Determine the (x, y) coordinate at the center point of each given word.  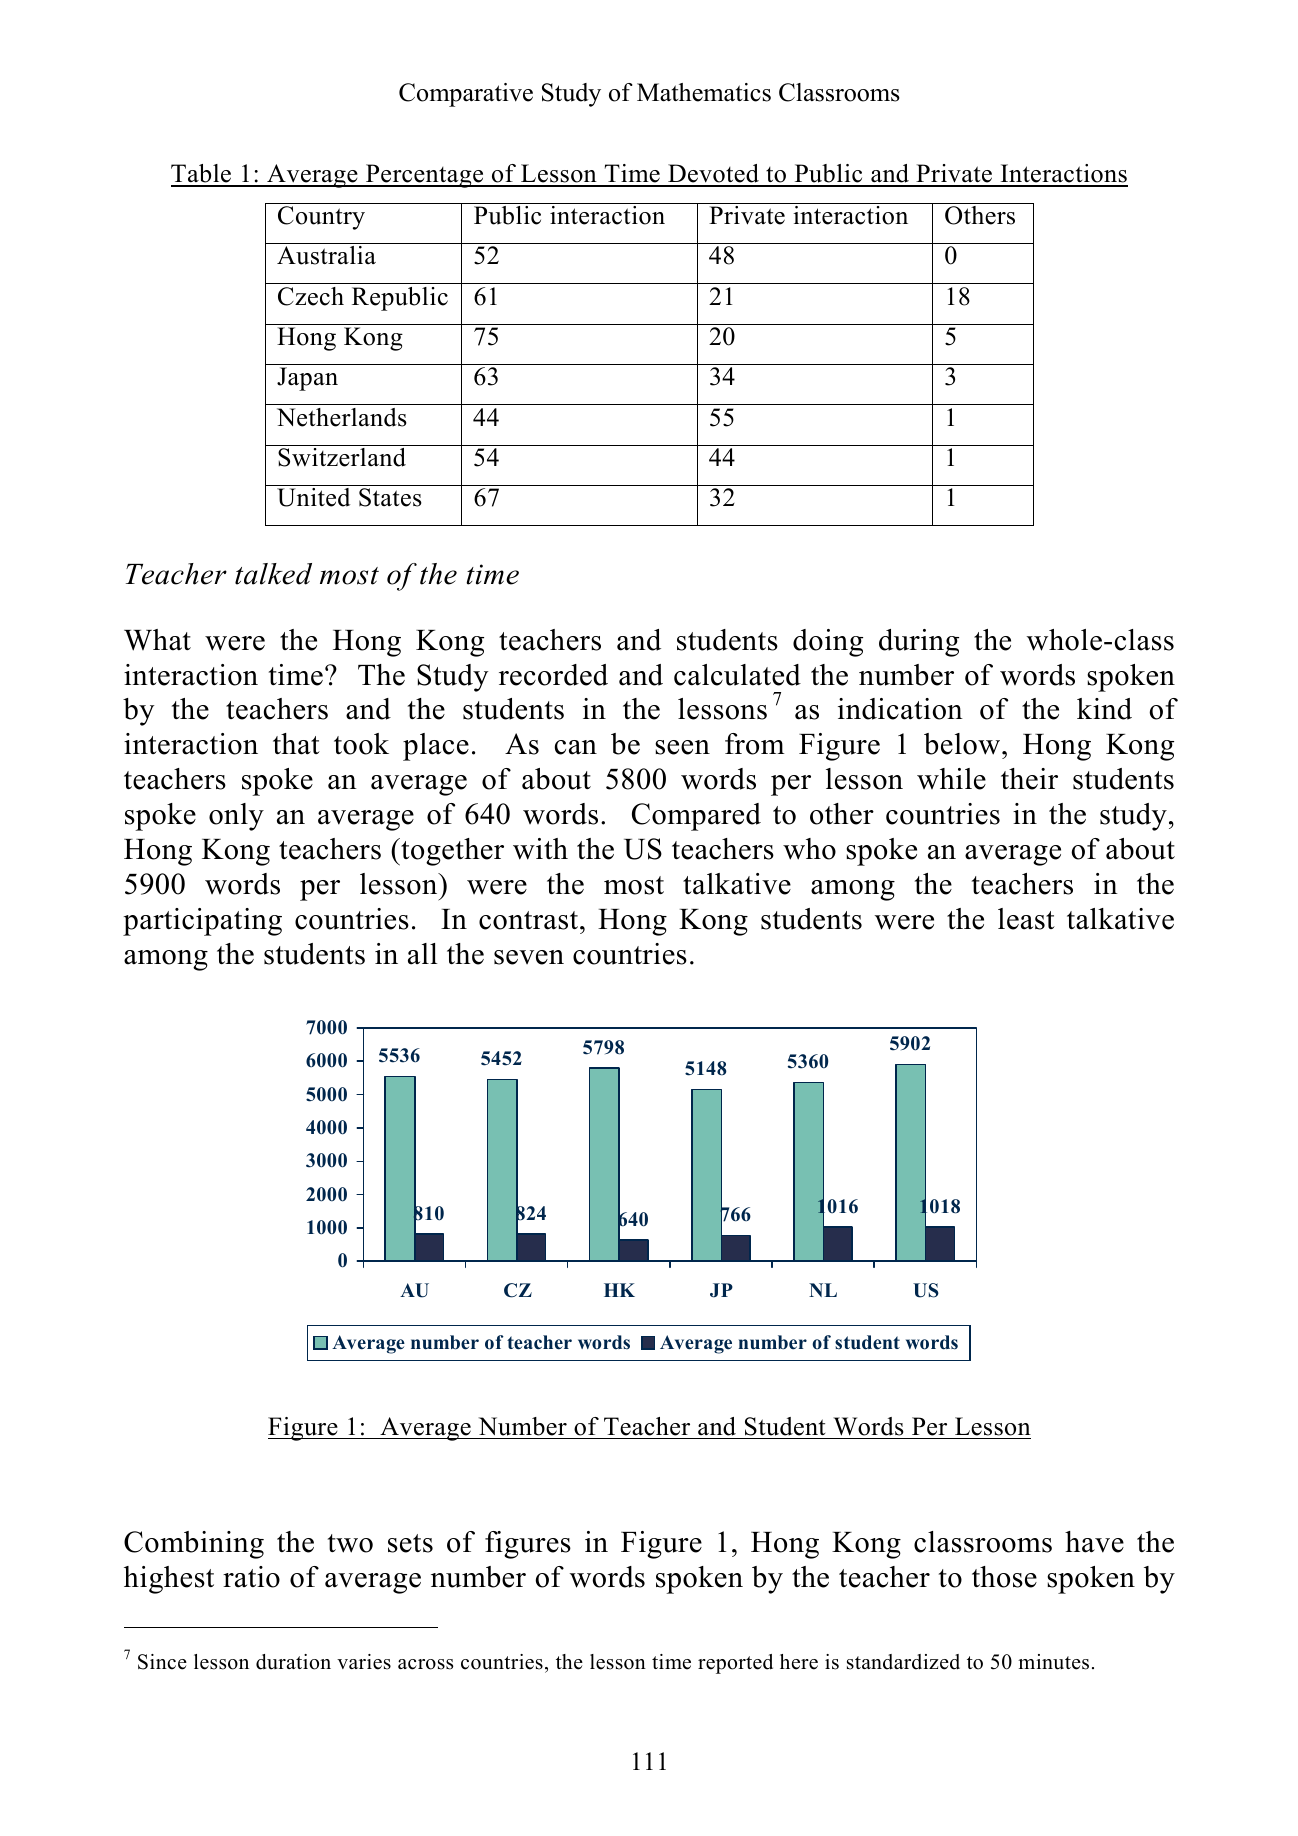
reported (735, 1664)
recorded (553, 675)
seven (529, 957)
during (919, 643)
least (1026, 919)
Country (321, 218)
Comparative (466, 95)
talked (273, 574)
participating (202, 922)
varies (364, 1662)
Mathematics (704, 92)
